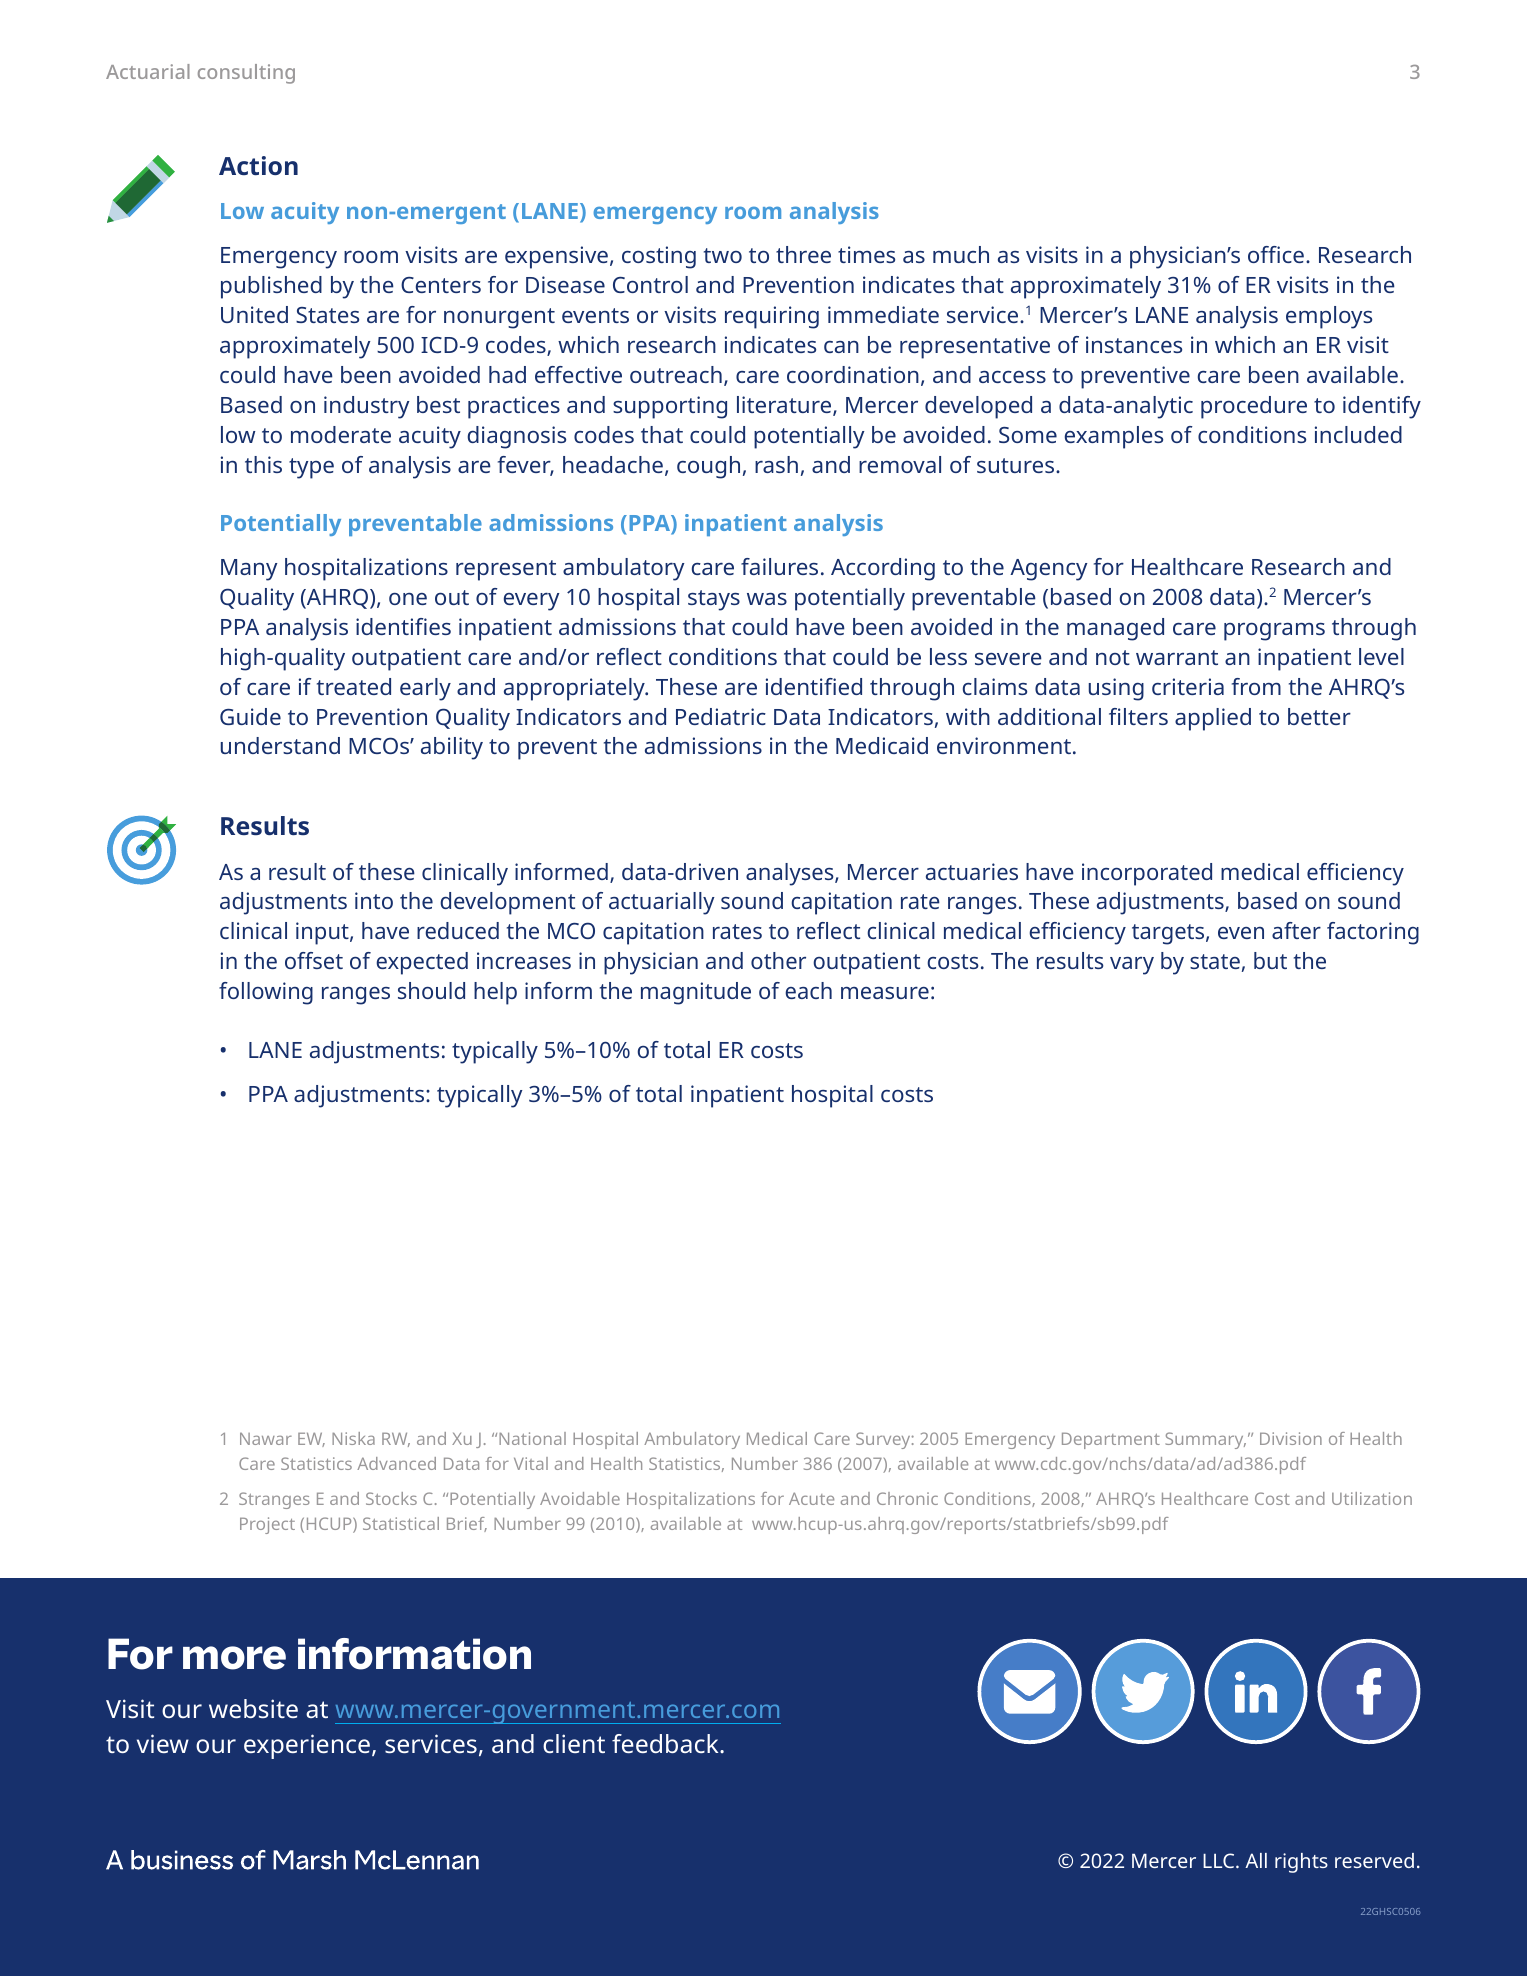 This screenshot has height=1976, width=1527. Describe the element at coordinates (666, 1743) in the screenshot. I see `feedback` at that location.
